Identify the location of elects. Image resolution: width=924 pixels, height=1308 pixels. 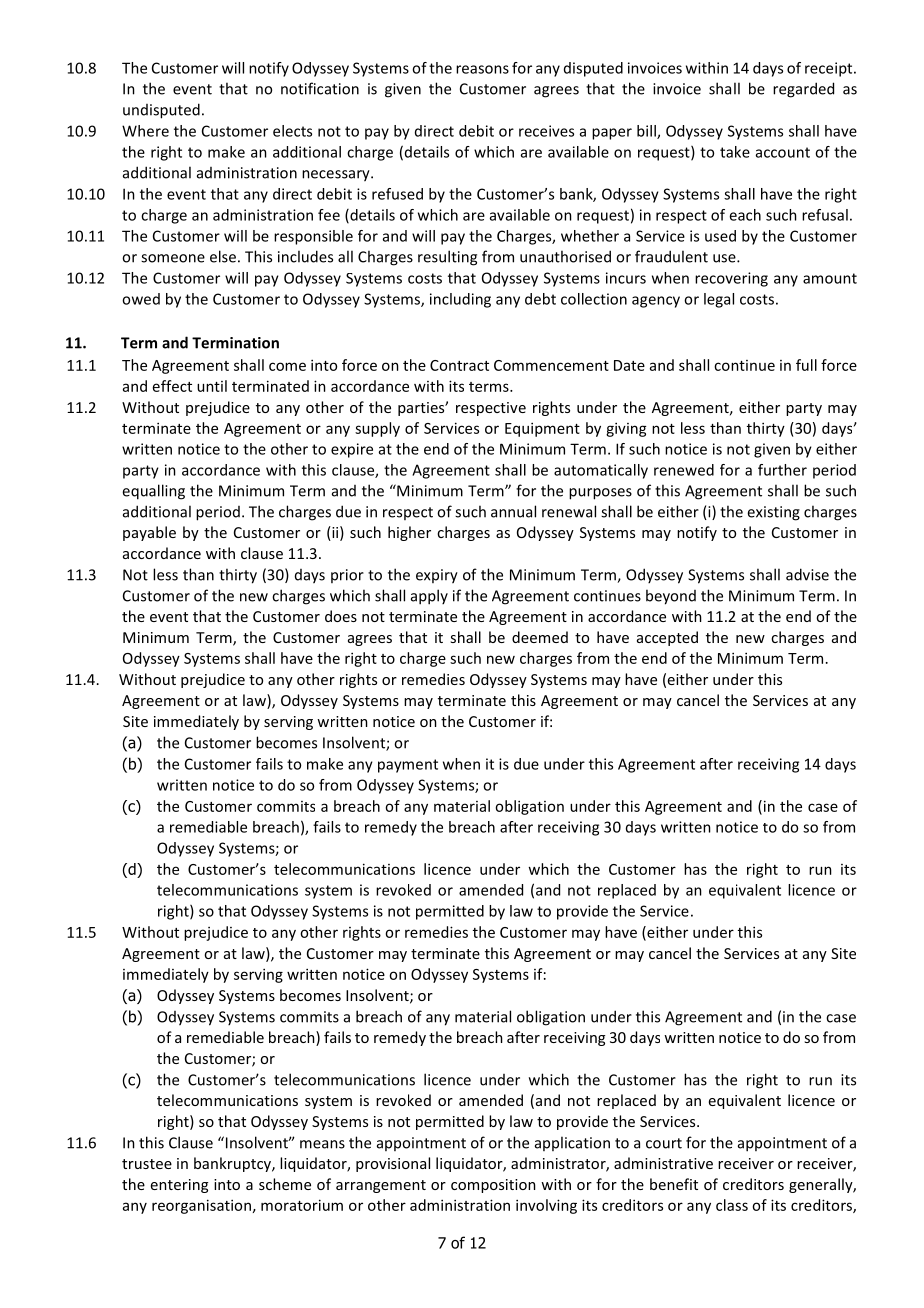
(292, 131).
